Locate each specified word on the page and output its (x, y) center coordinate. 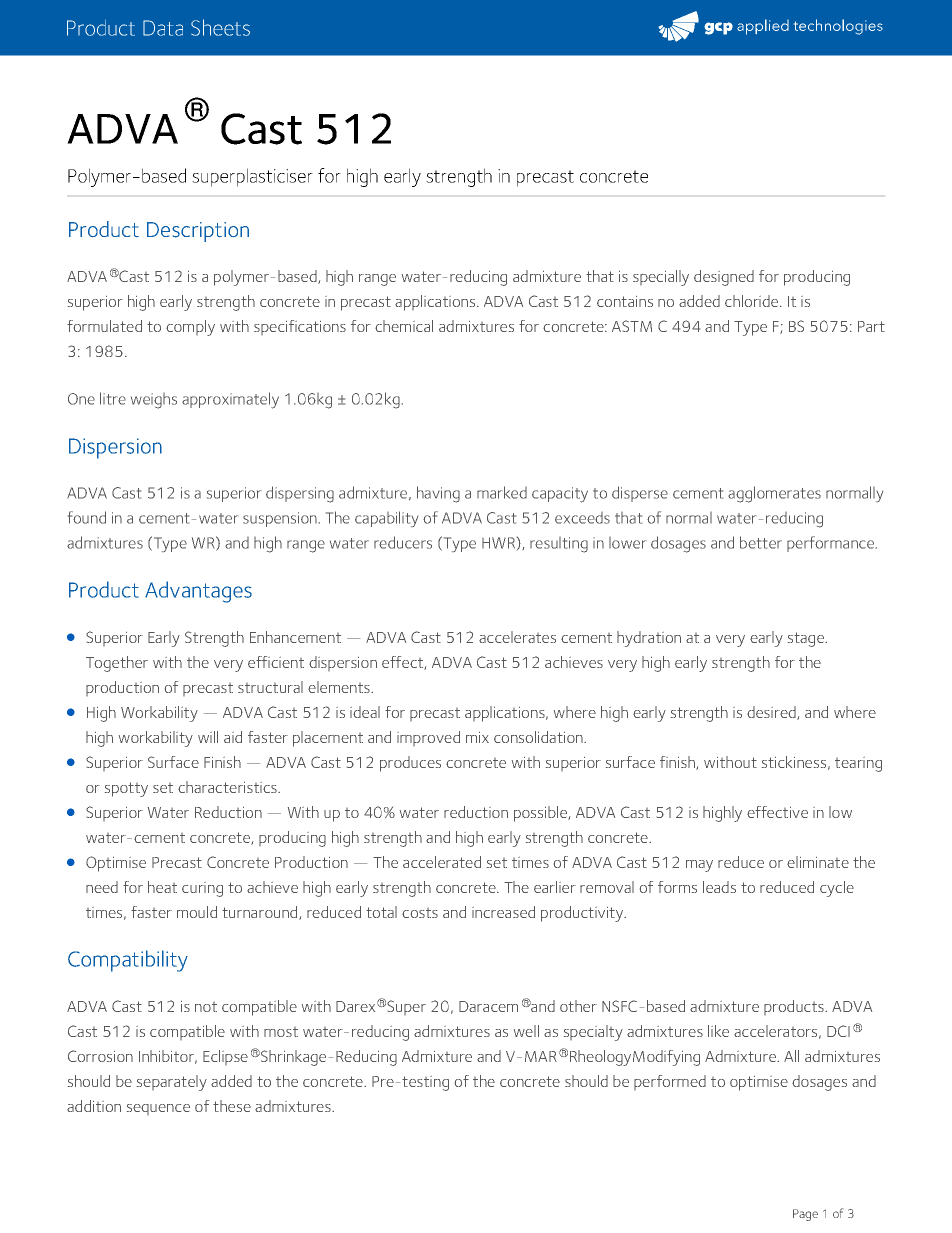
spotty (126, 789)
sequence (158, 1109)
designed (724, 278)
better (761, 542)
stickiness (794, 762)
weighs (154, 401)
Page (805, 1215)
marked (502, 492)
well (526, 1031)
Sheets (220, 27)
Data (163, 28)
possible (541, 814)
